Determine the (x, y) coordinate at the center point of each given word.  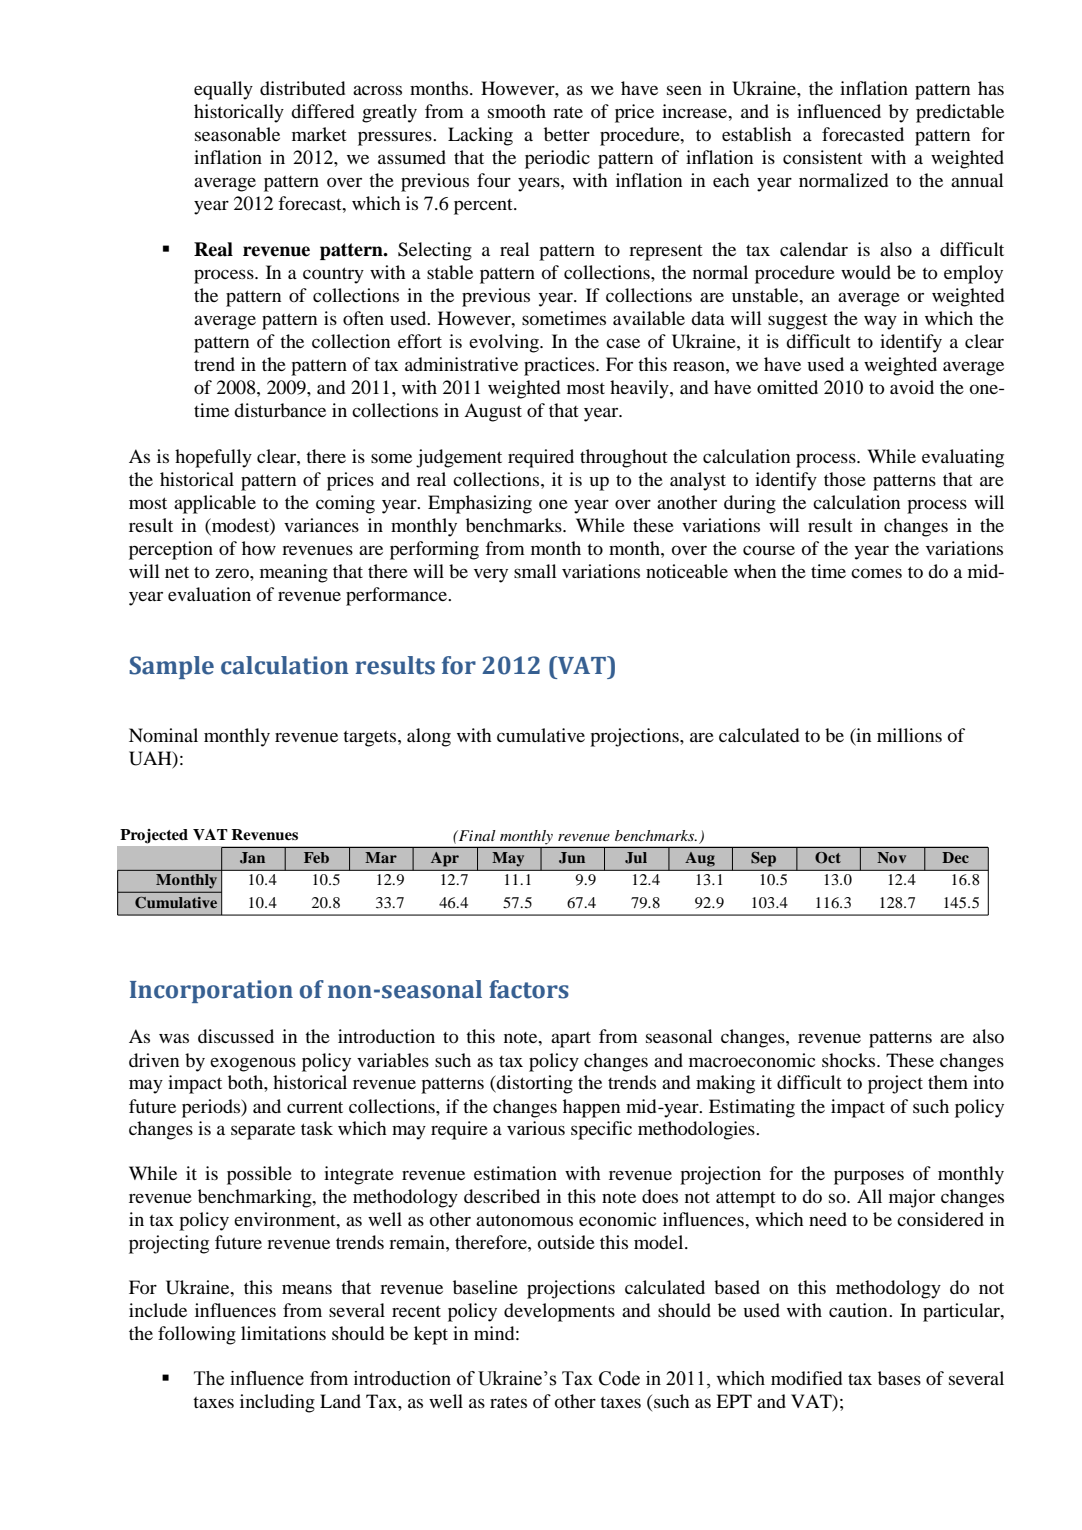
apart (571, 1040)
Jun (572, 858)
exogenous (253, 1064)
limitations (283, 1333)
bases (899, 1378)
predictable (960, 113)
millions (909, 735)
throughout (623, 458)
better (567, 134)
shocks (850, 1060)
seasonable (237, 134)
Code (619, 1378)
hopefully (213, 458)
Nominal (163, 735)
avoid (912, 387)
